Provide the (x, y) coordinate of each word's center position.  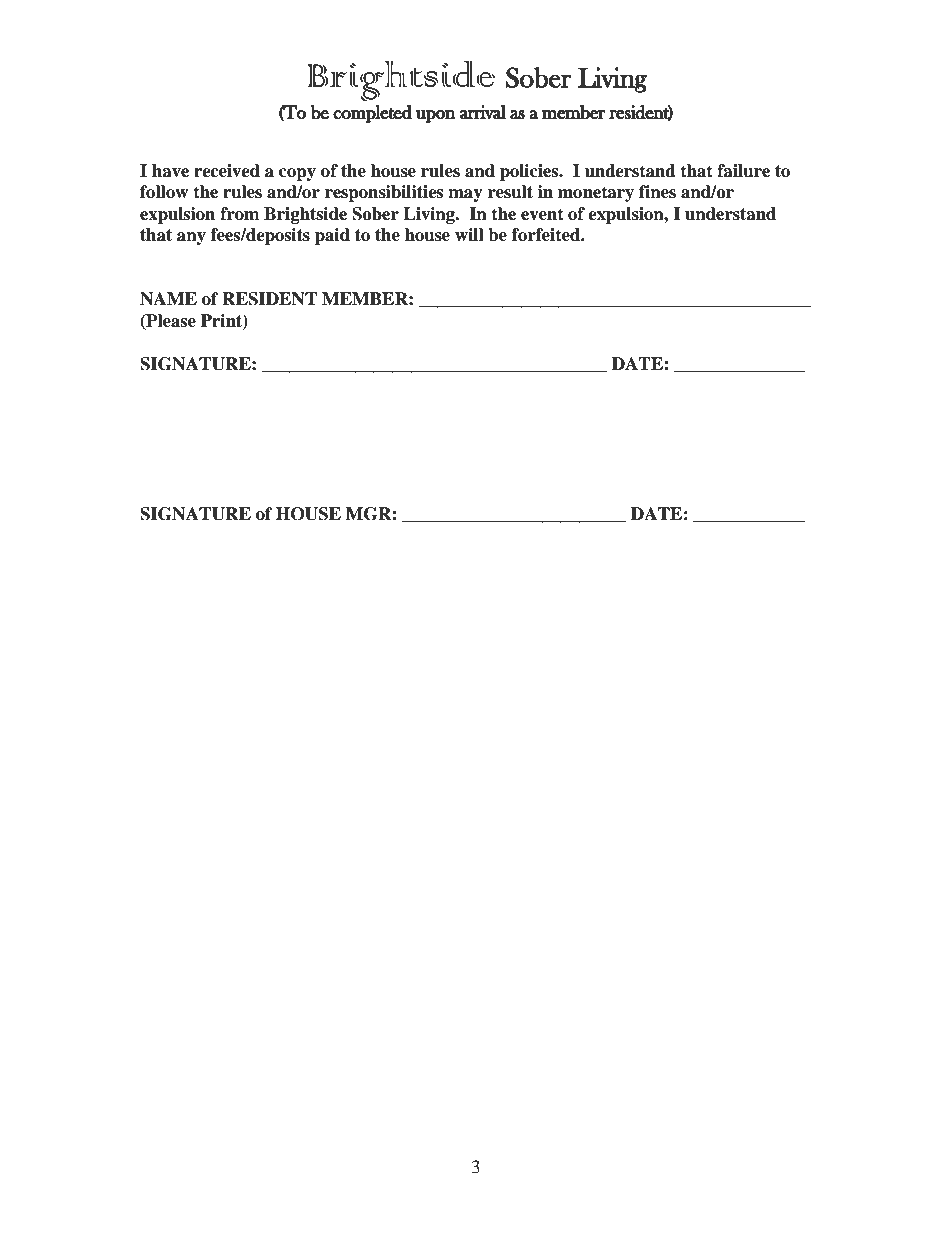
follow (164, 192)
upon (436, 116)
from (240, 214)
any (191, 238)
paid (332, 236)
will (469, 234)
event (542, 214)
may (465, 195)
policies (530, 172)
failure (743, 171)
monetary (596, 194)
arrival (483, 112)
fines (657, 192)
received (227, 171)
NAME (168, 299)
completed (372, 114)
